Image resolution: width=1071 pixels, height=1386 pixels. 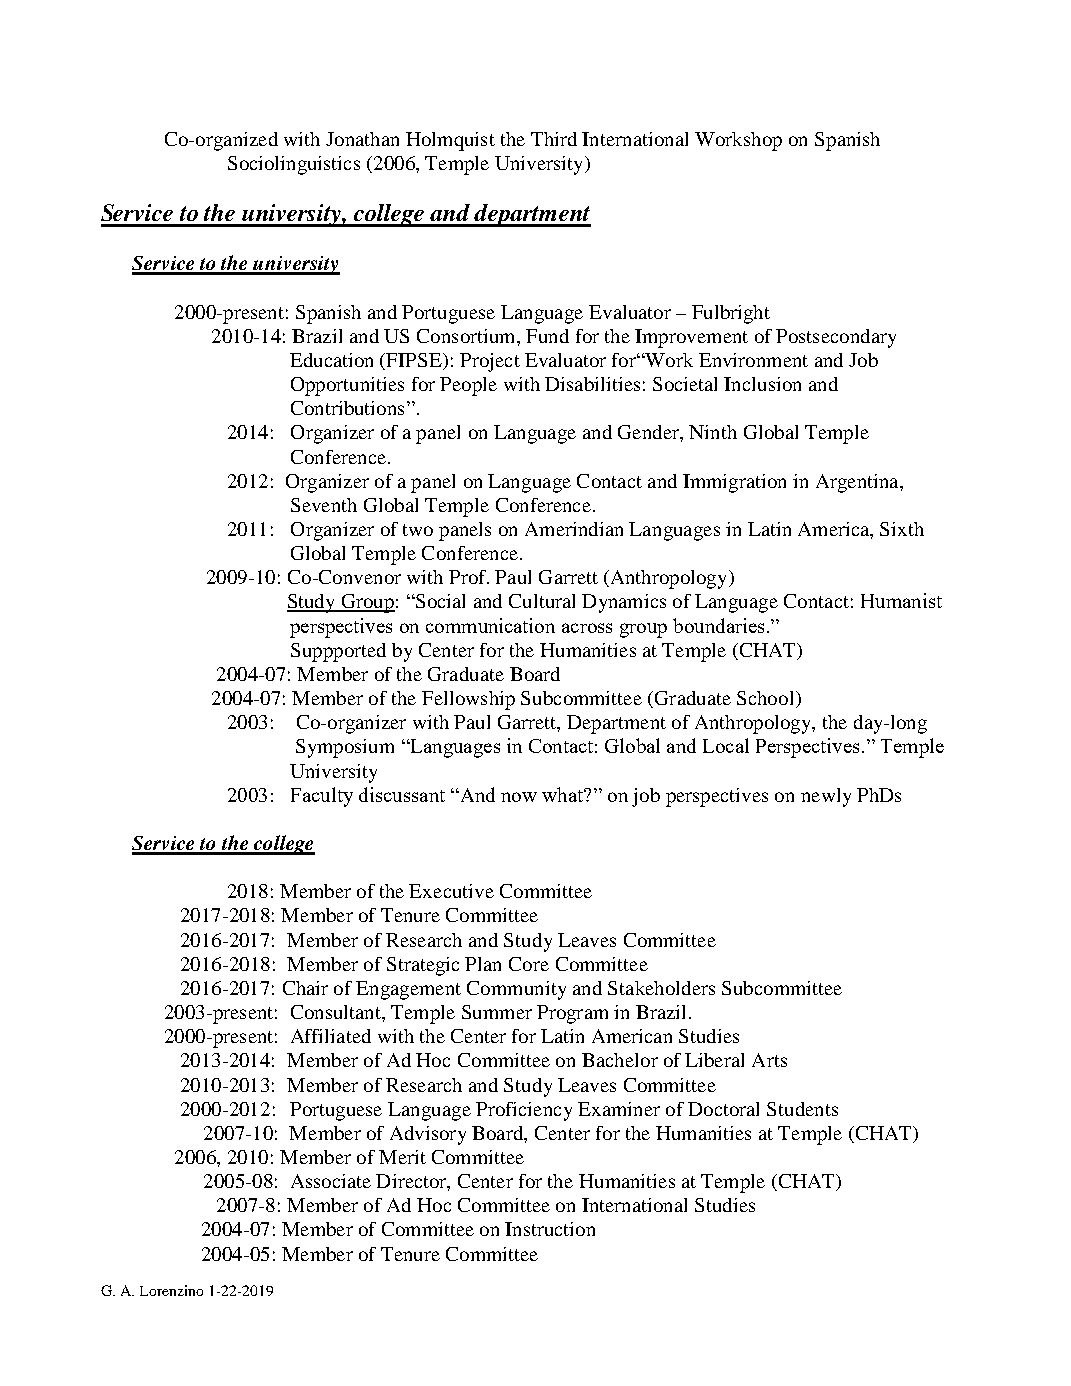 I want to click on Argentina, so click(x=858, y=483).
